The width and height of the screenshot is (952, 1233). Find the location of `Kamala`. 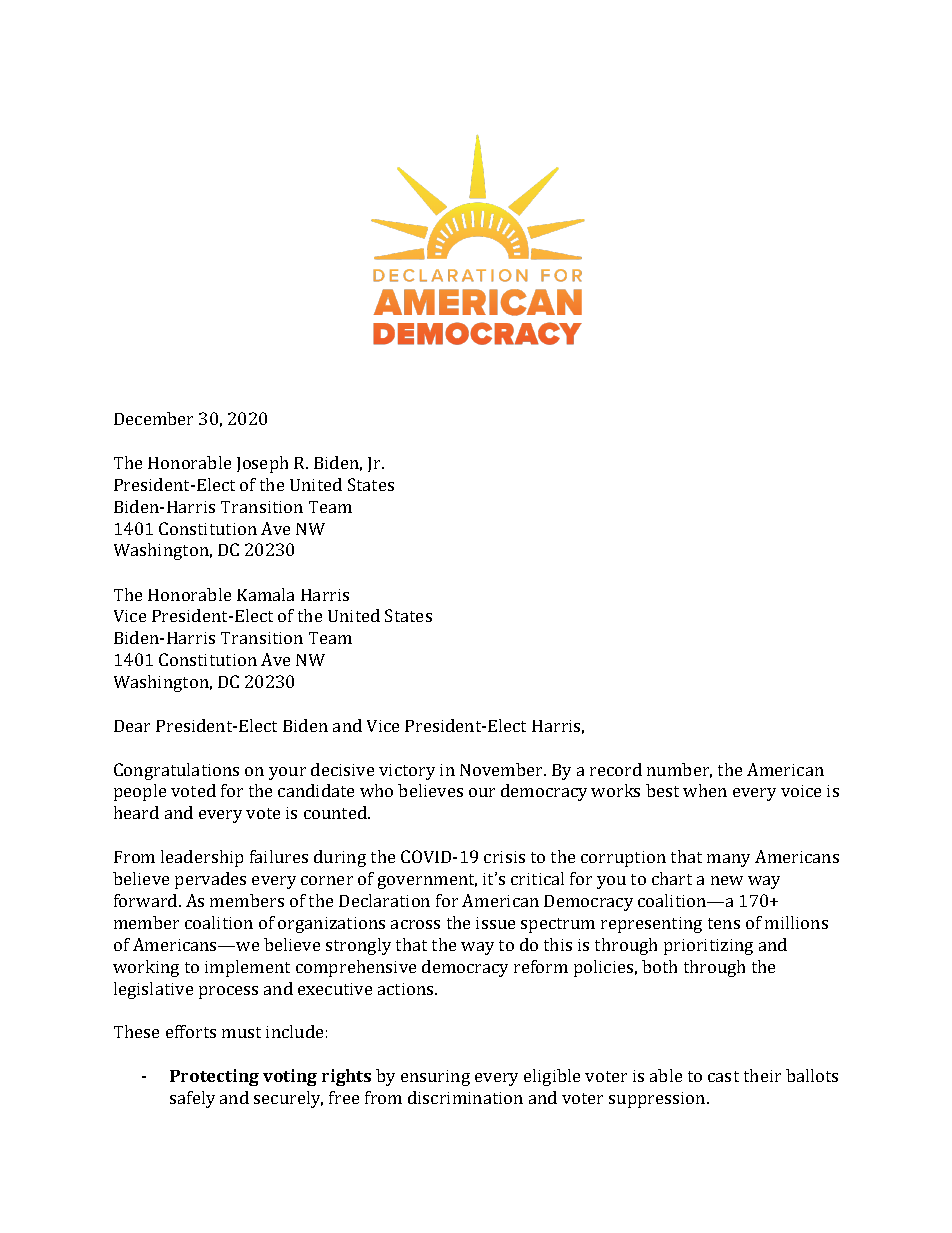

Kamala is located at coordinates (265, 594).
